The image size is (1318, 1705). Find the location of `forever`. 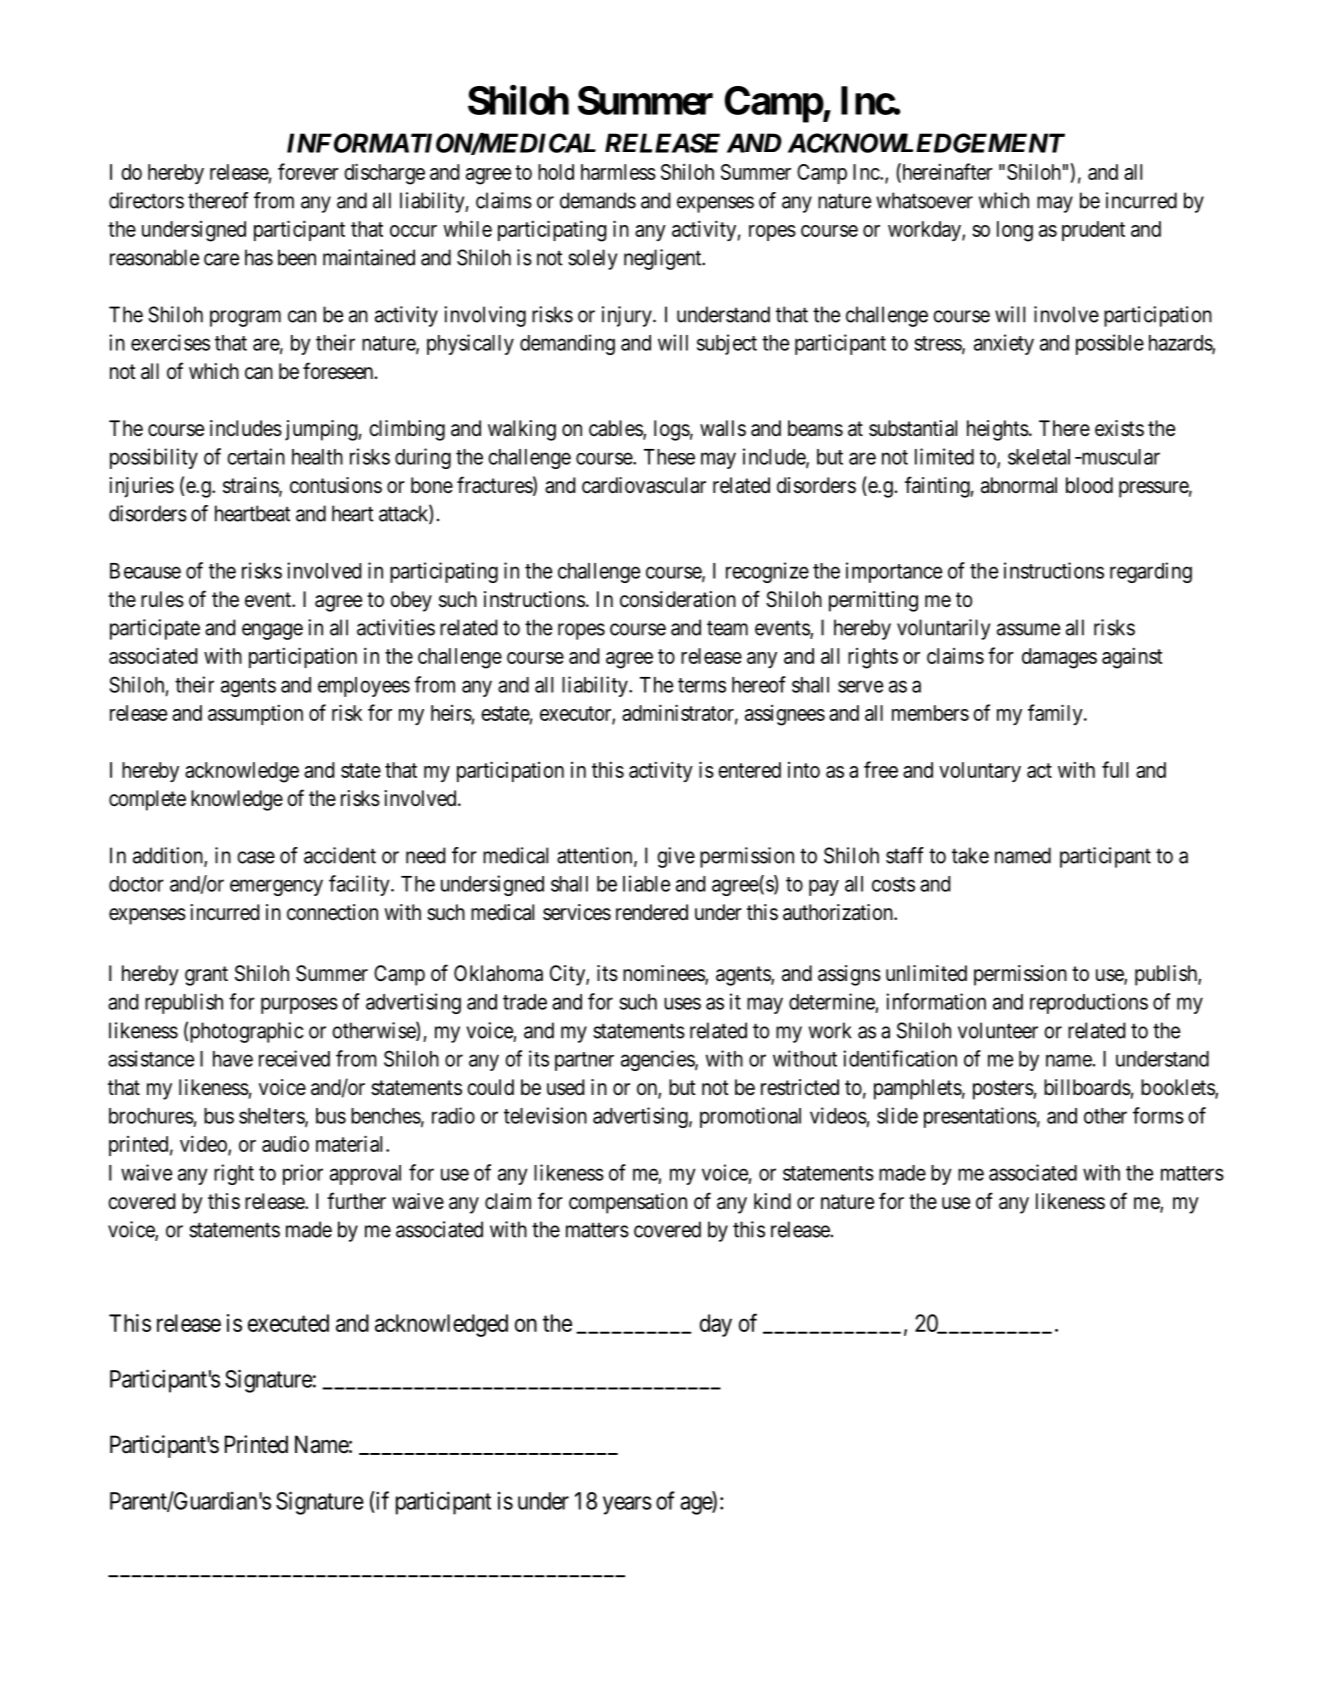

forever is located at coordinates (308, 171).
